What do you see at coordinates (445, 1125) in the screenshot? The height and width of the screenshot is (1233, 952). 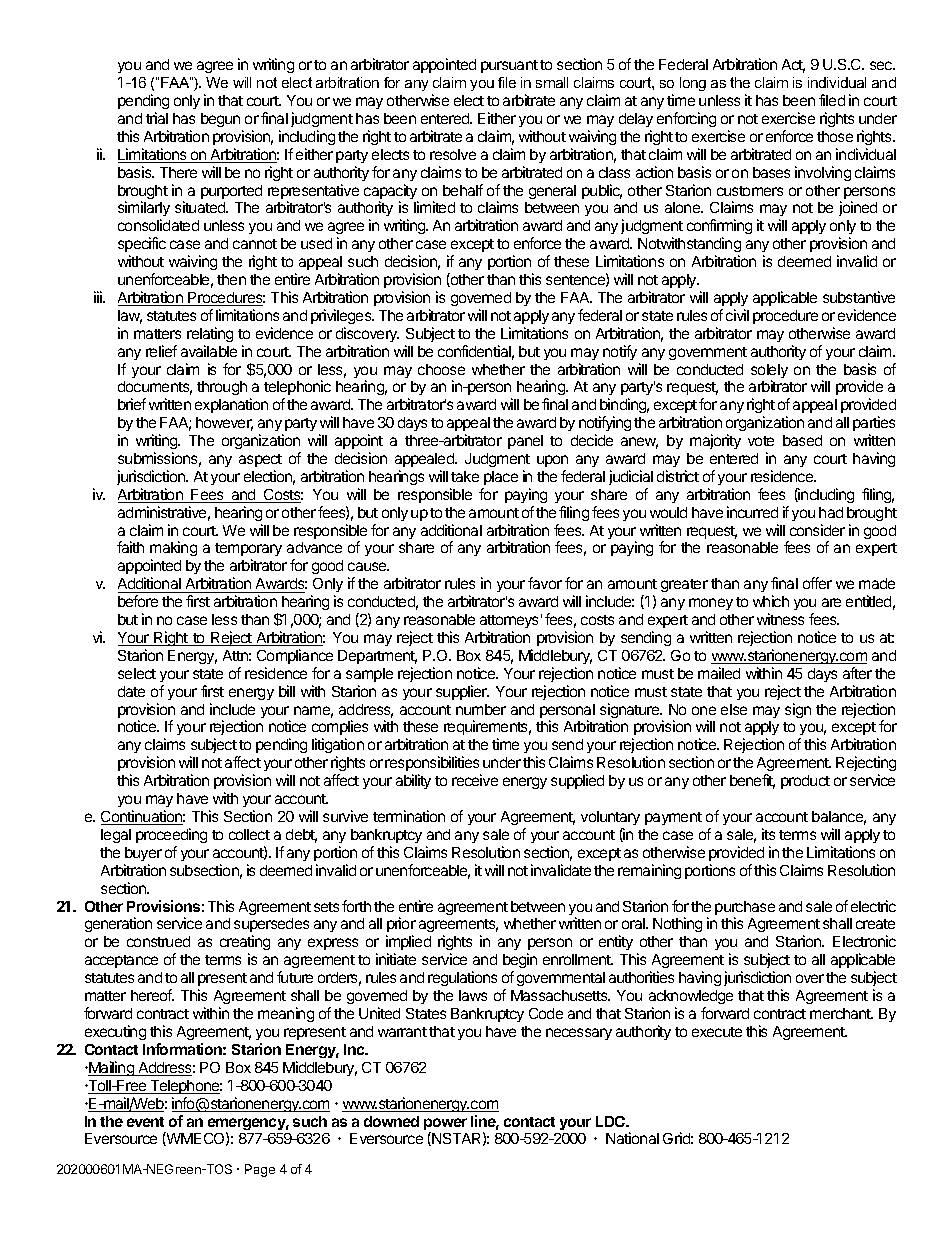 I see `power` at bounding box center [445, 1125].
